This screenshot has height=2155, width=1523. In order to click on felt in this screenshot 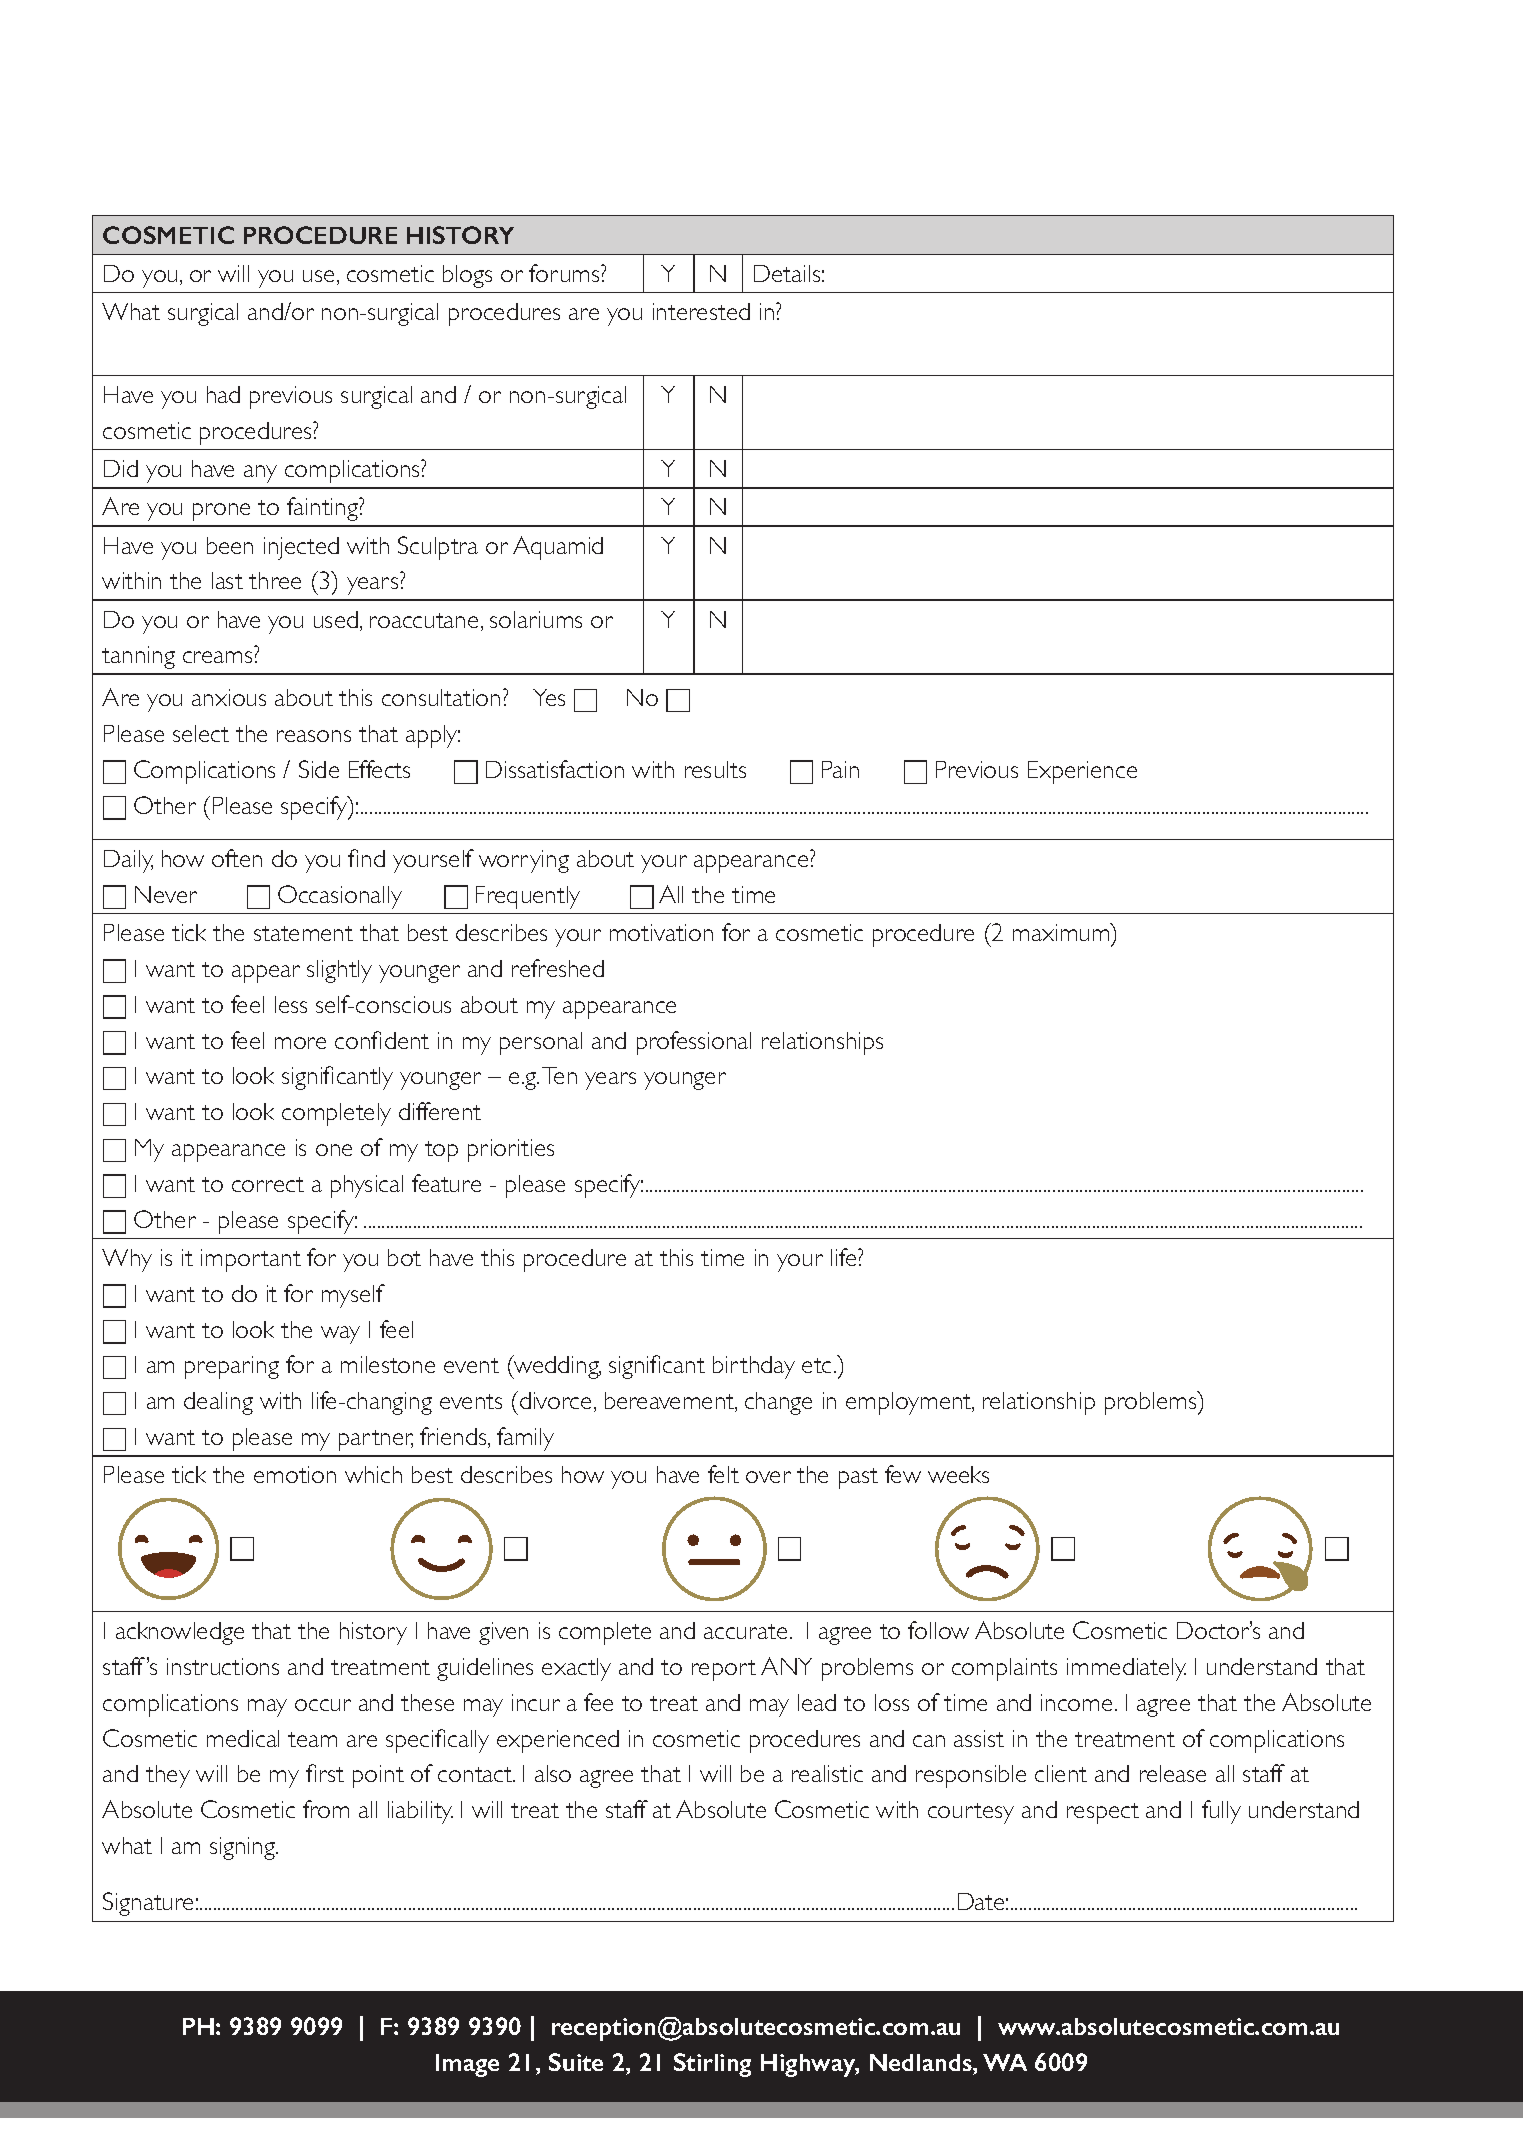, I will do `click(723, 1474)`.
